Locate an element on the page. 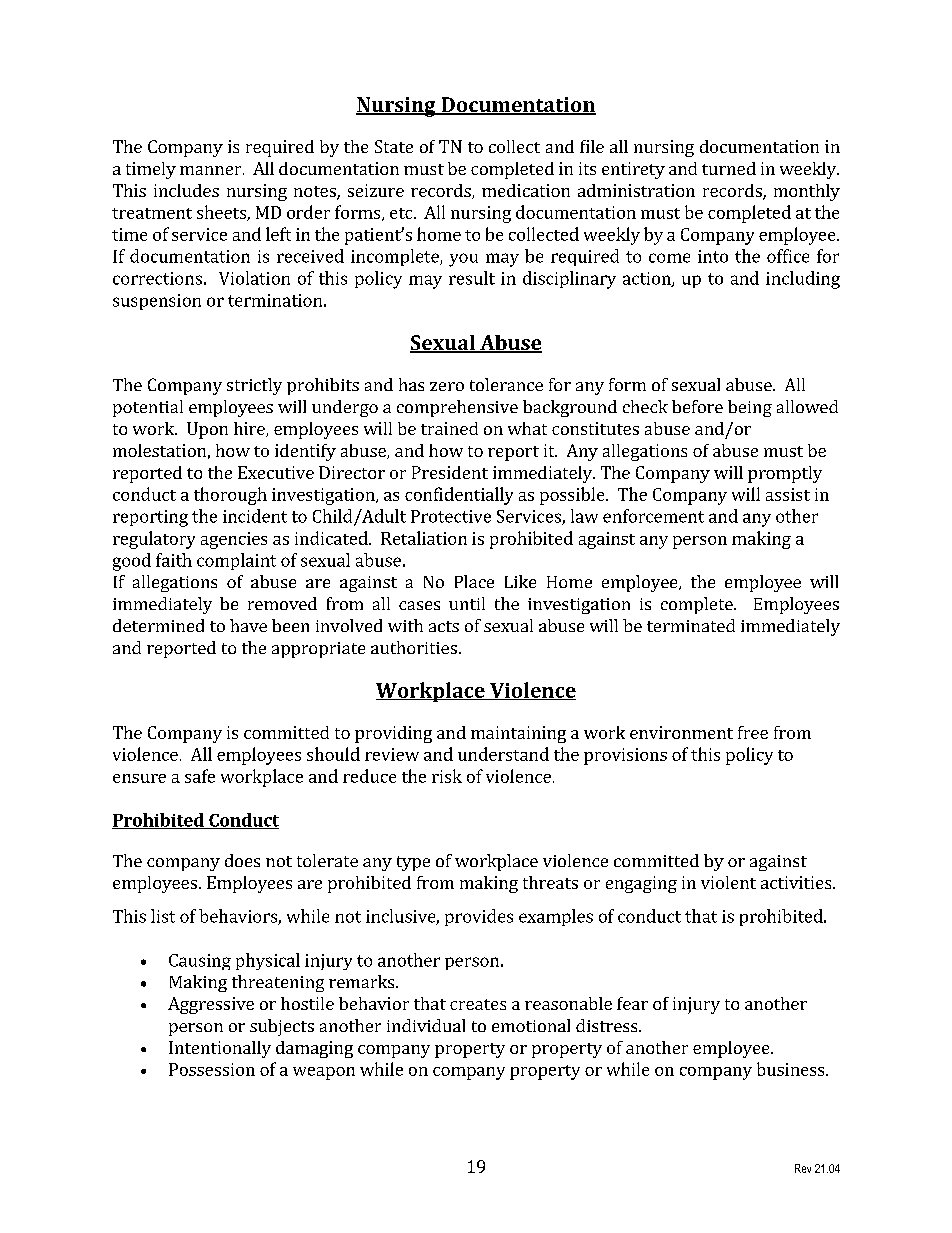 The width and height of the page is (952, 1233). zero is located at coordinates (447, 386).
